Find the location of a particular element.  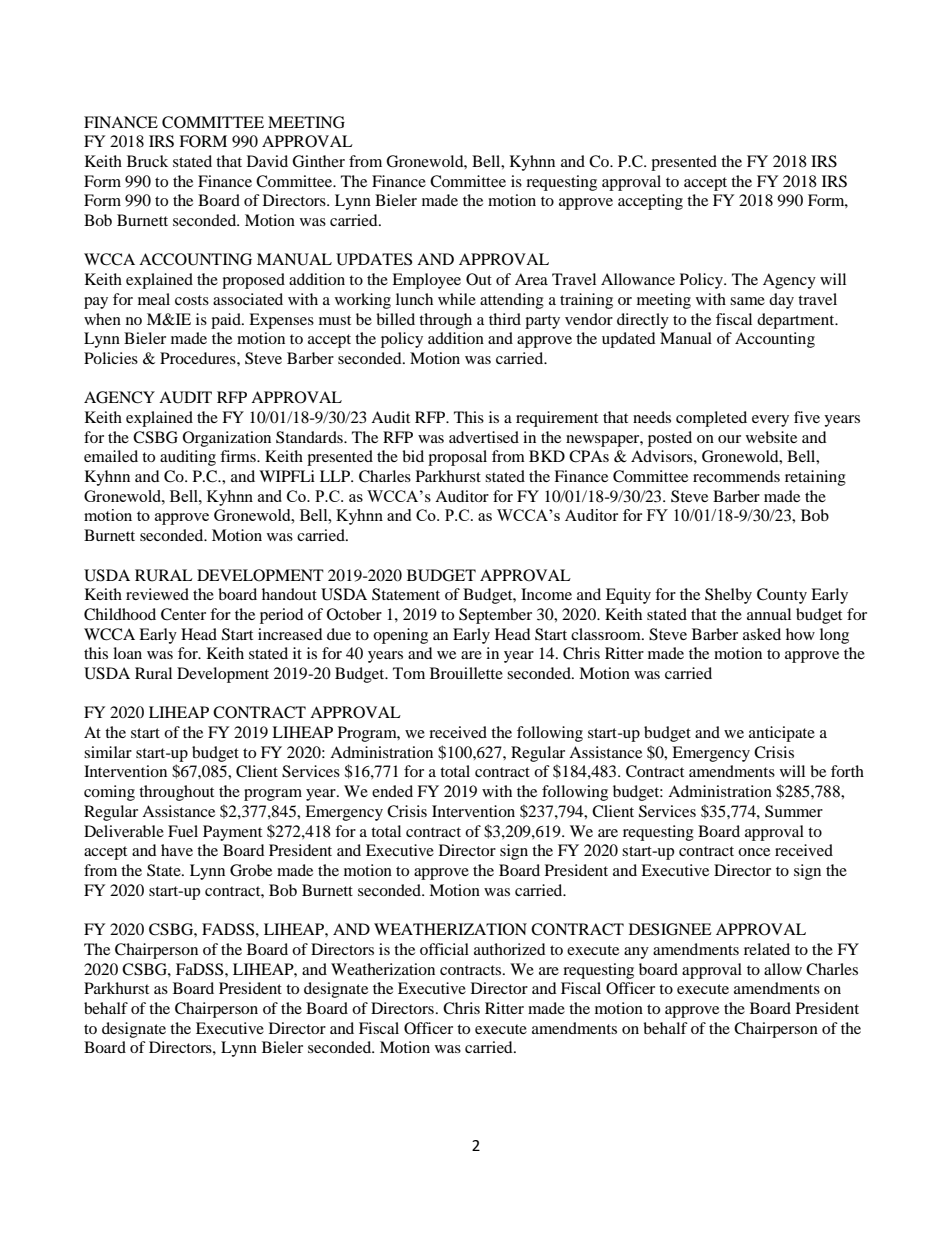

reviewed is located at coordinates (157, 594).
